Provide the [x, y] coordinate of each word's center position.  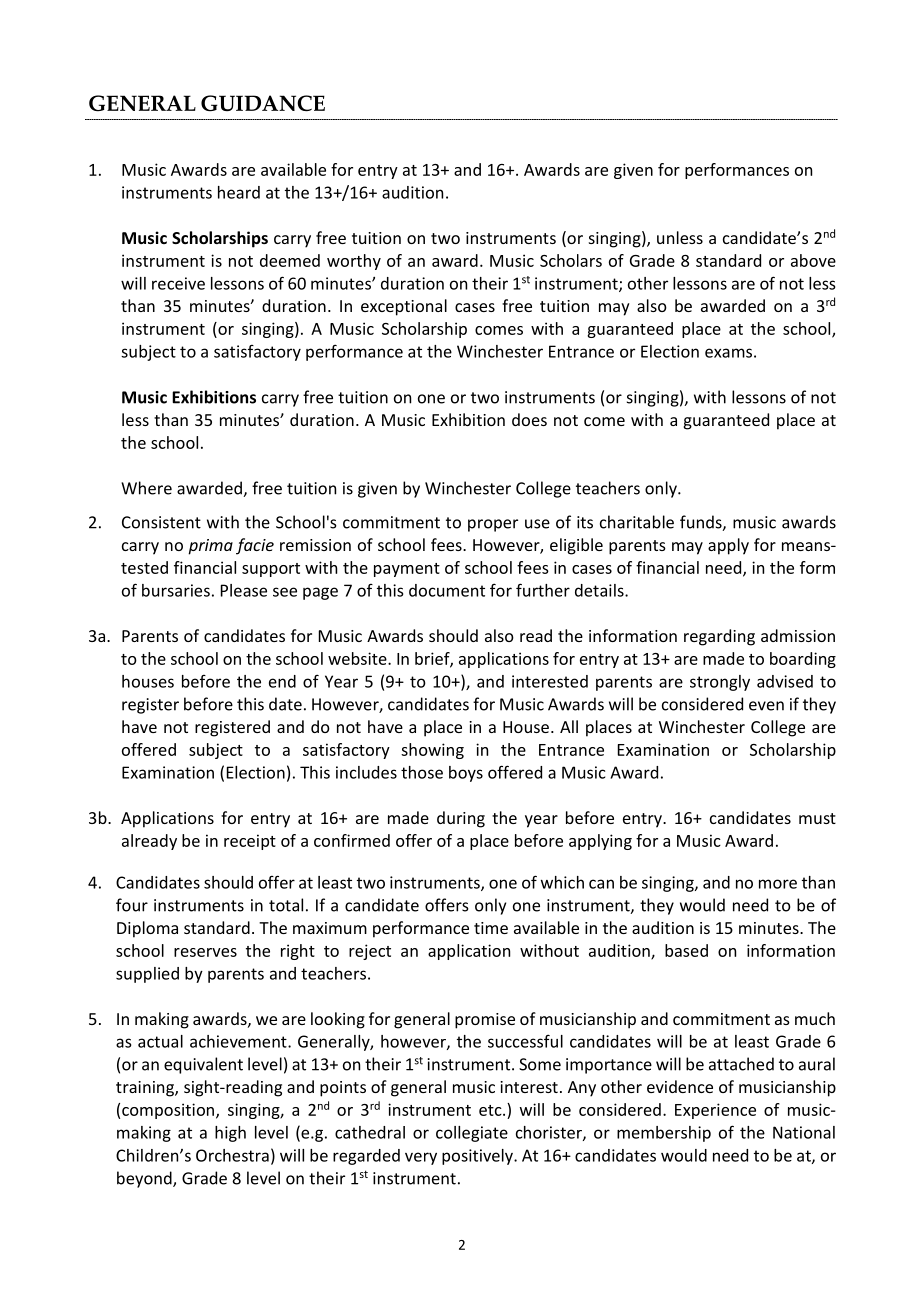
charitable [637, 522]
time [491, 928]
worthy [354, 262]
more [778, 884]
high [230, 1134]
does [529, 419]
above [813, 260]
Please [244, 590]
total [286, 905]
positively [478, 1157]
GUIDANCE [263, 103]
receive [178, 283]
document [447, 590]
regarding [719, 637]
